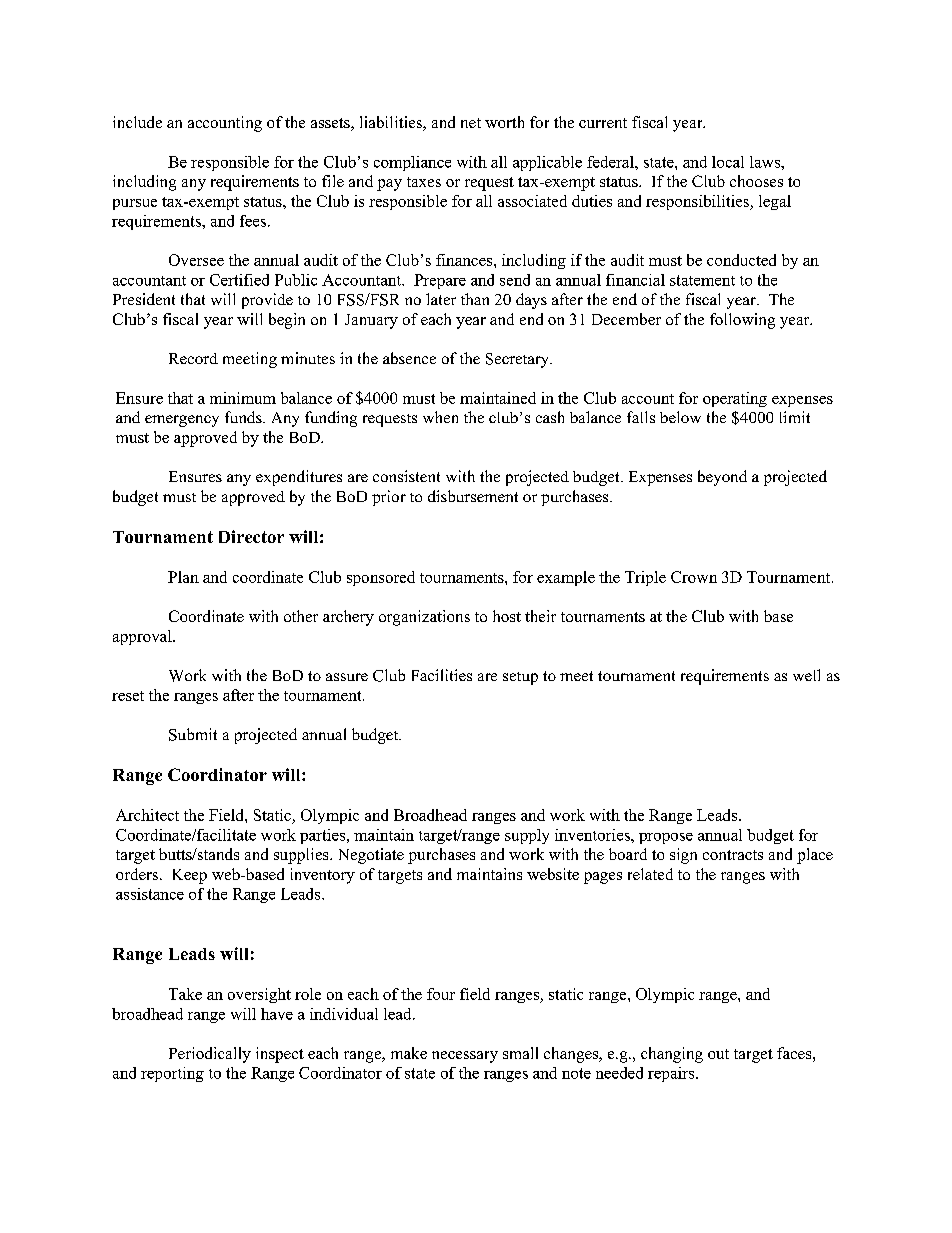 This screenshot has width=952, height=1233. What do you see at coordinates (193, 734) in the screenshot?
I see `Submit` at bounding box center [193, 734].
